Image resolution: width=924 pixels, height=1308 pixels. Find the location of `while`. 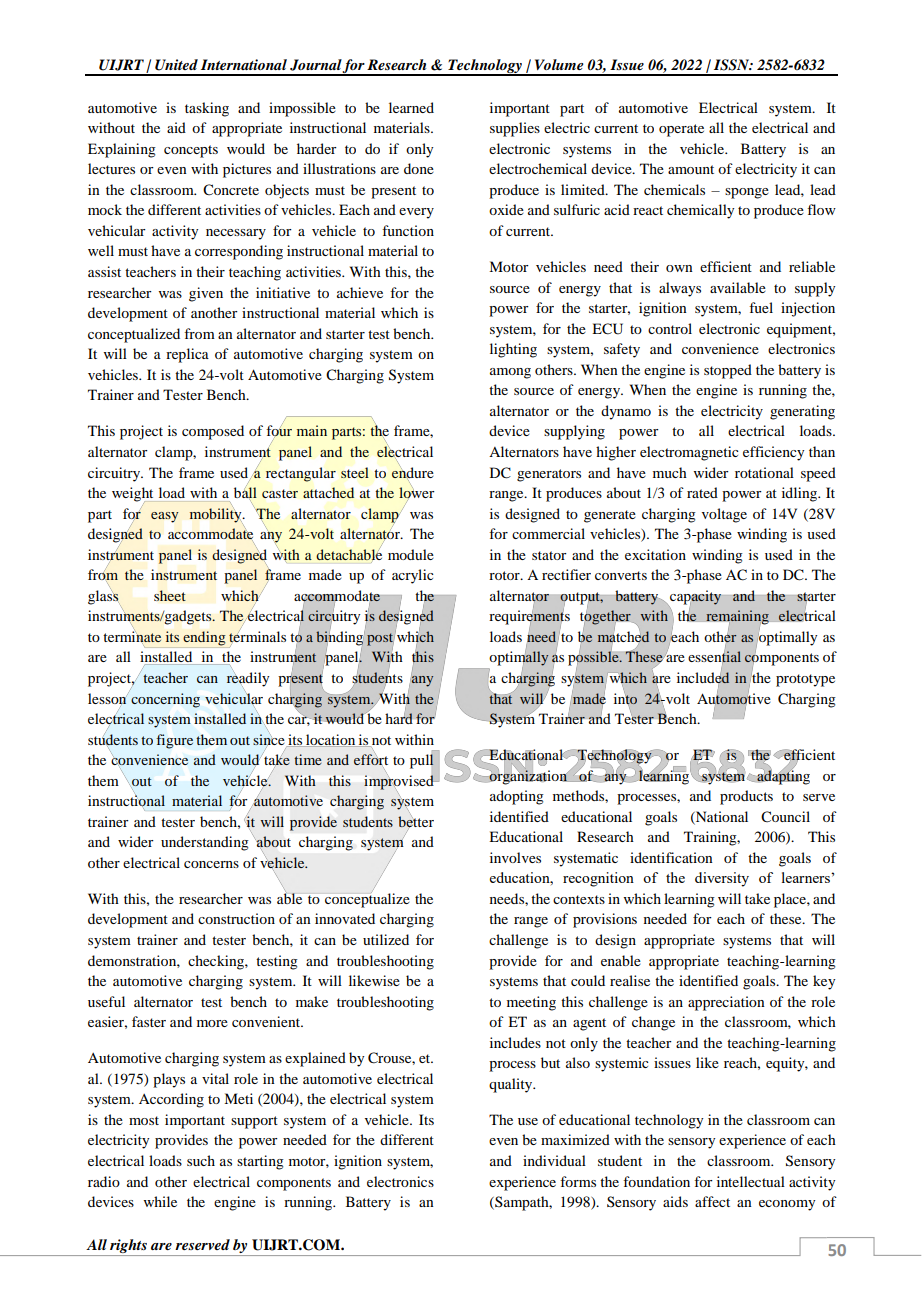

while is located at coordinates (160, 1201).
